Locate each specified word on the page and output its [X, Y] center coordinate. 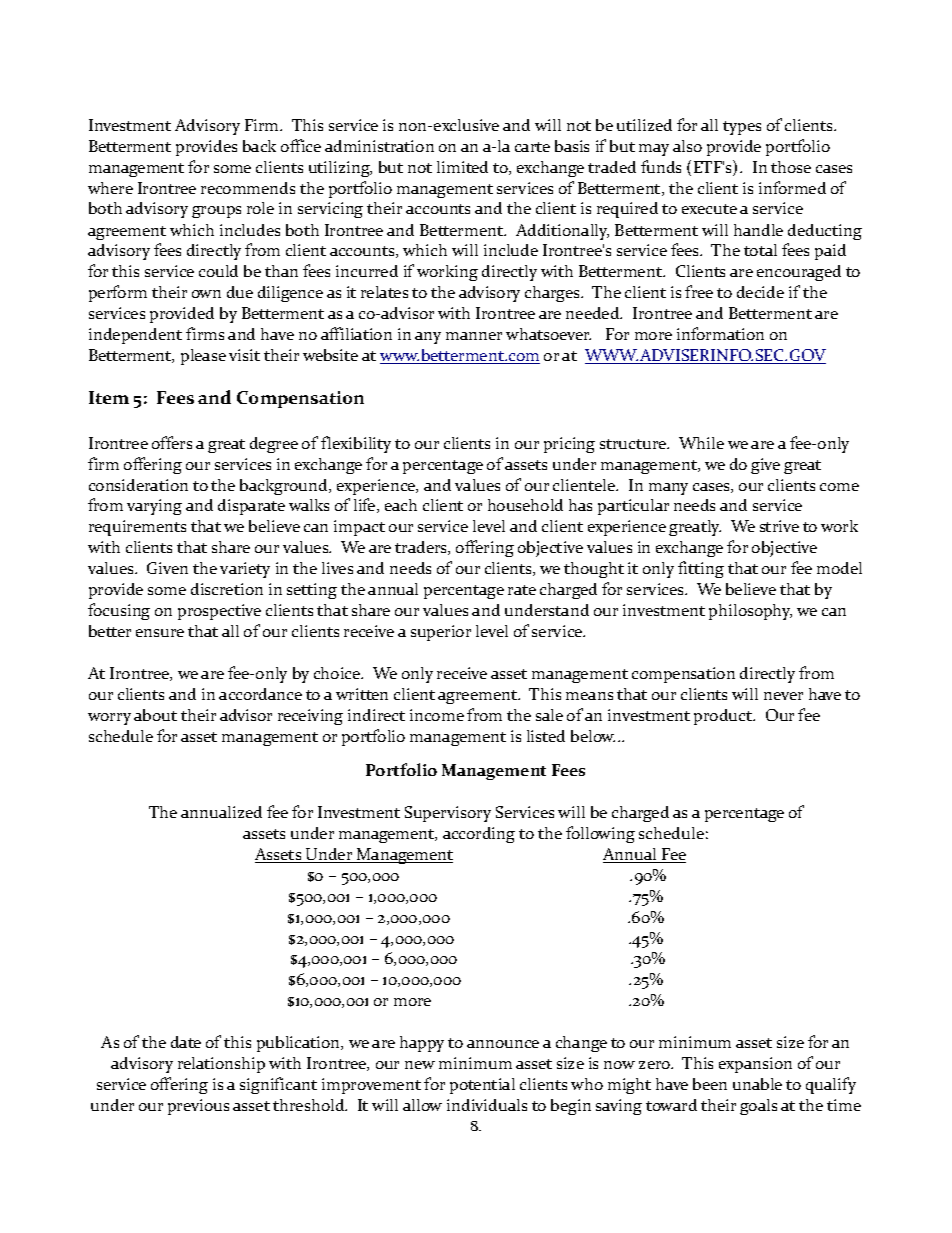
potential [482, 1086]
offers [172, 442]
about [155, 715]
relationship [221, 1065]
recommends [248, 188]
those [791, 167]
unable [757, 1084]
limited [462, 167]
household [525, 505]
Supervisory [448, 814]
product [724, 717]
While [701, 443]
